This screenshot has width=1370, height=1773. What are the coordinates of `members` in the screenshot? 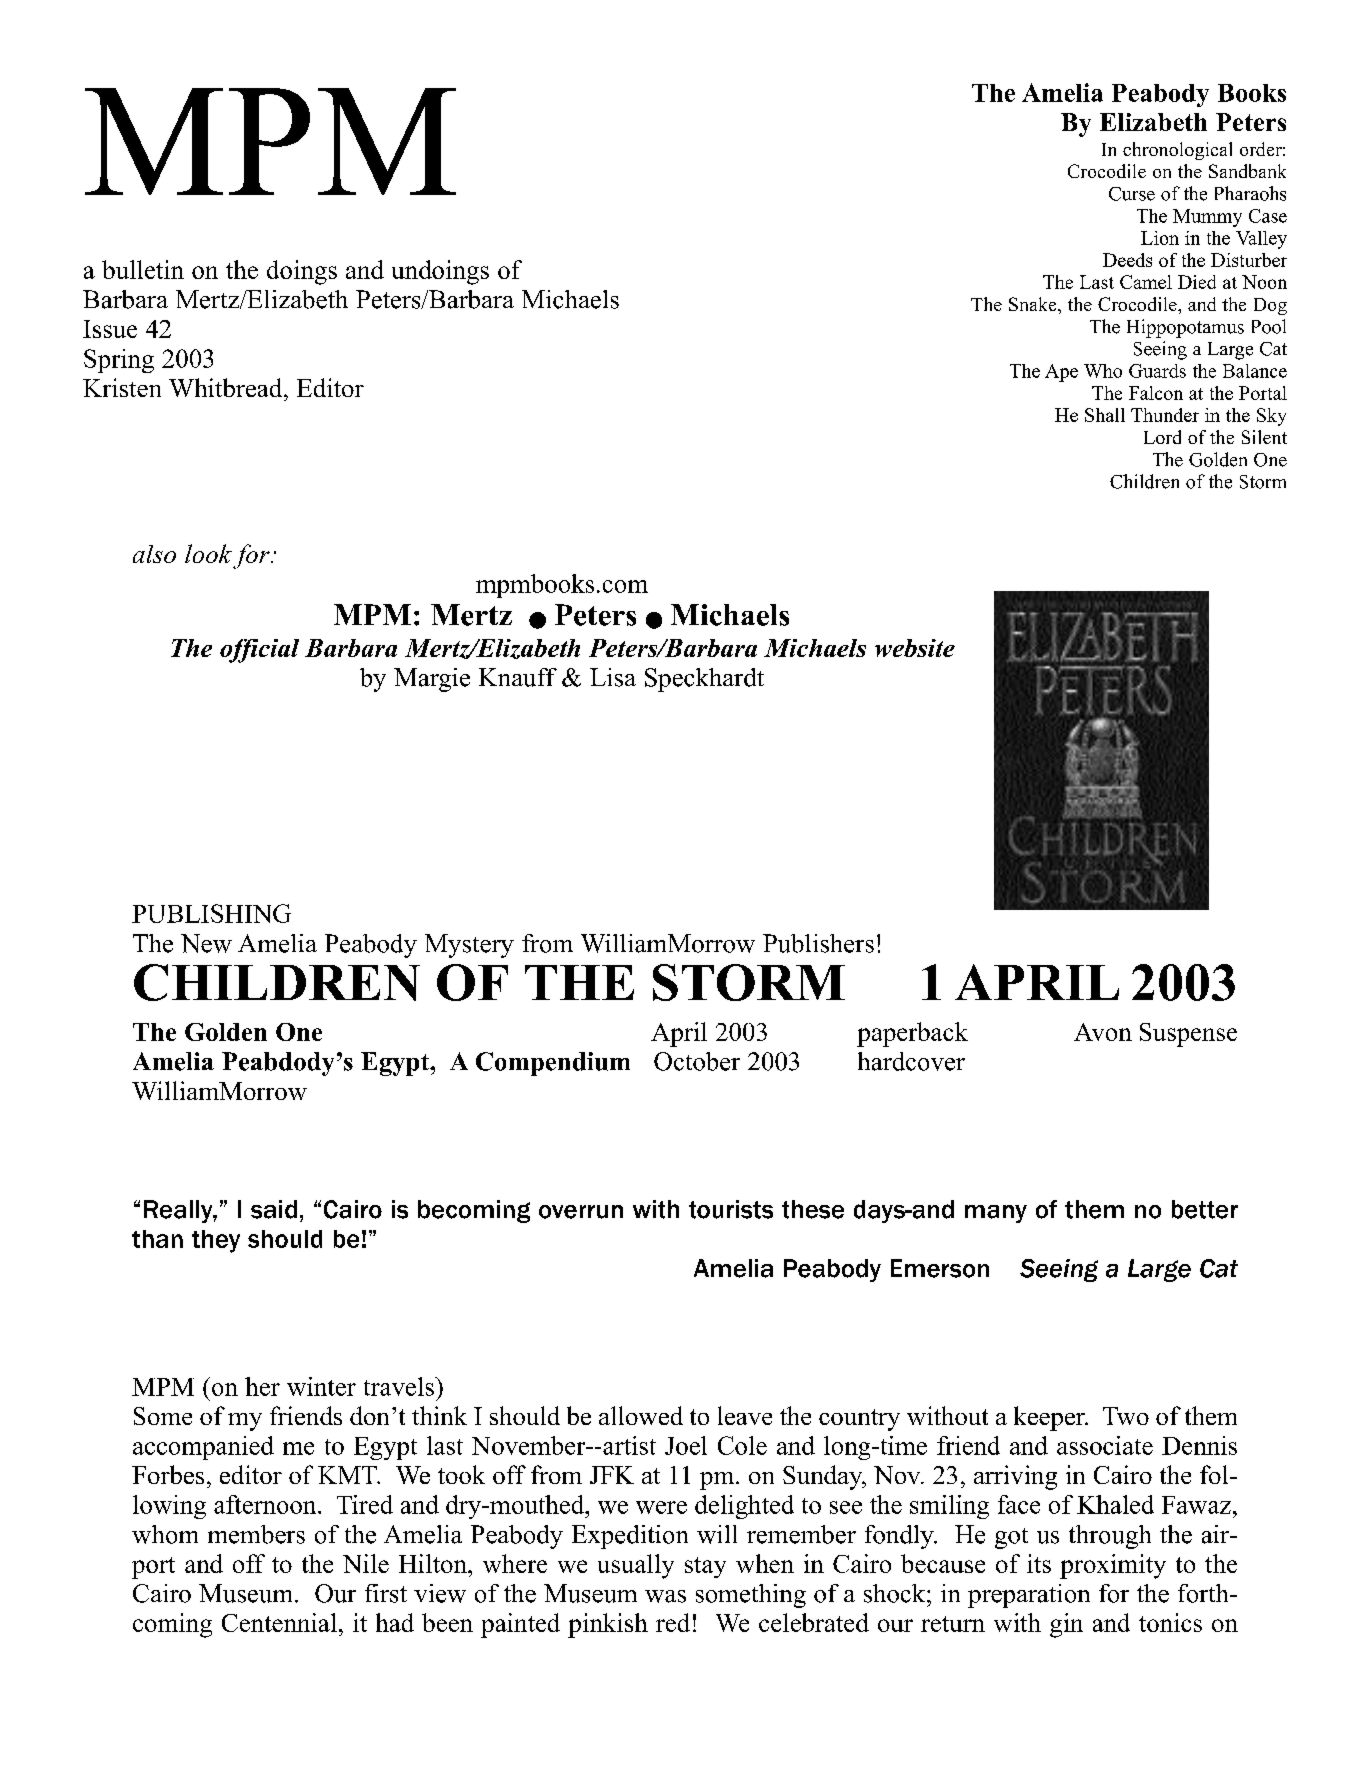 It's located at (256, 1534).
